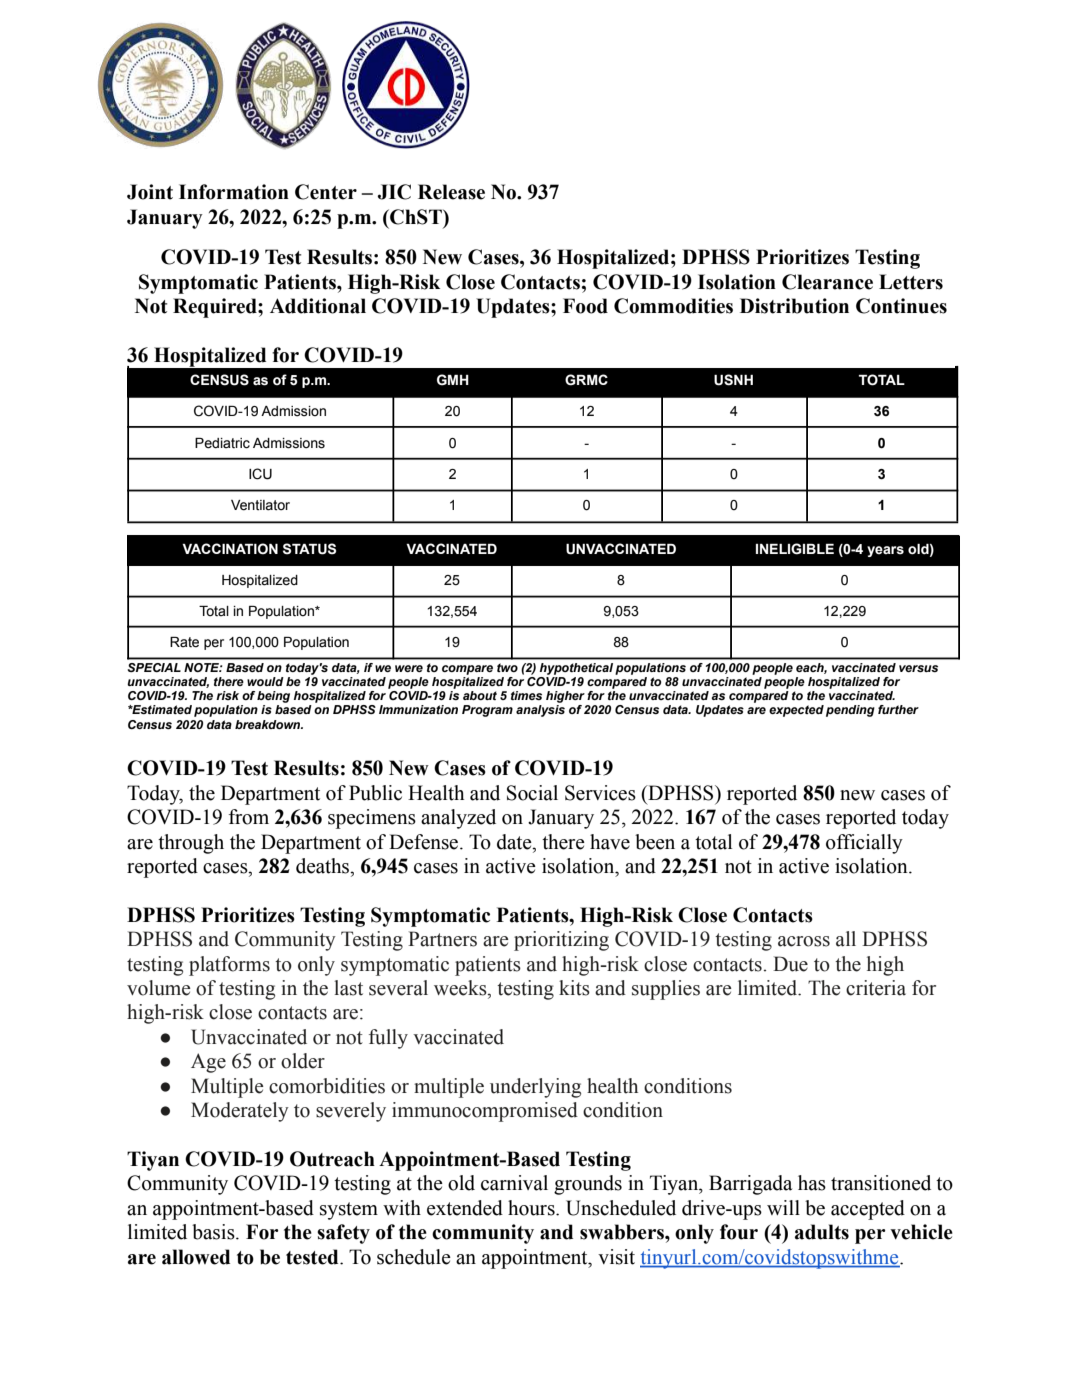 This page has height=1400, width=1082. Describe the element at coordinates (876, 988) in the page. I see `criteria` at that location.
